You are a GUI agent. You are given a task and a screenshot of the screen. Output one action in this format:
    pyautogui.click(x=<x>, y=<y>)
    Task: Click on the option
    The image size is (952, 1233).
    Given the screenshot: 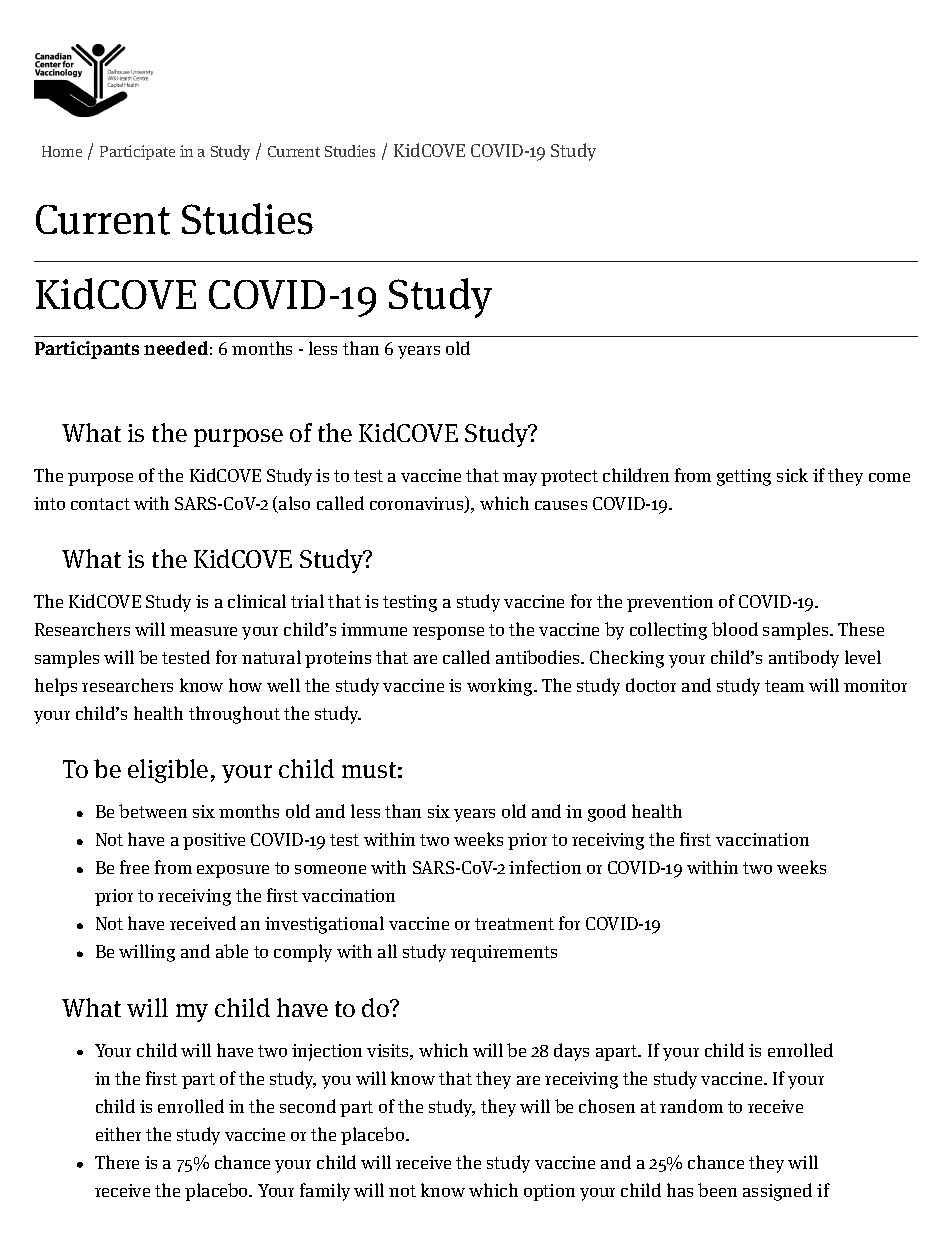 What is the action you would take?
    pyautogui.click(x=549, y=1192)
